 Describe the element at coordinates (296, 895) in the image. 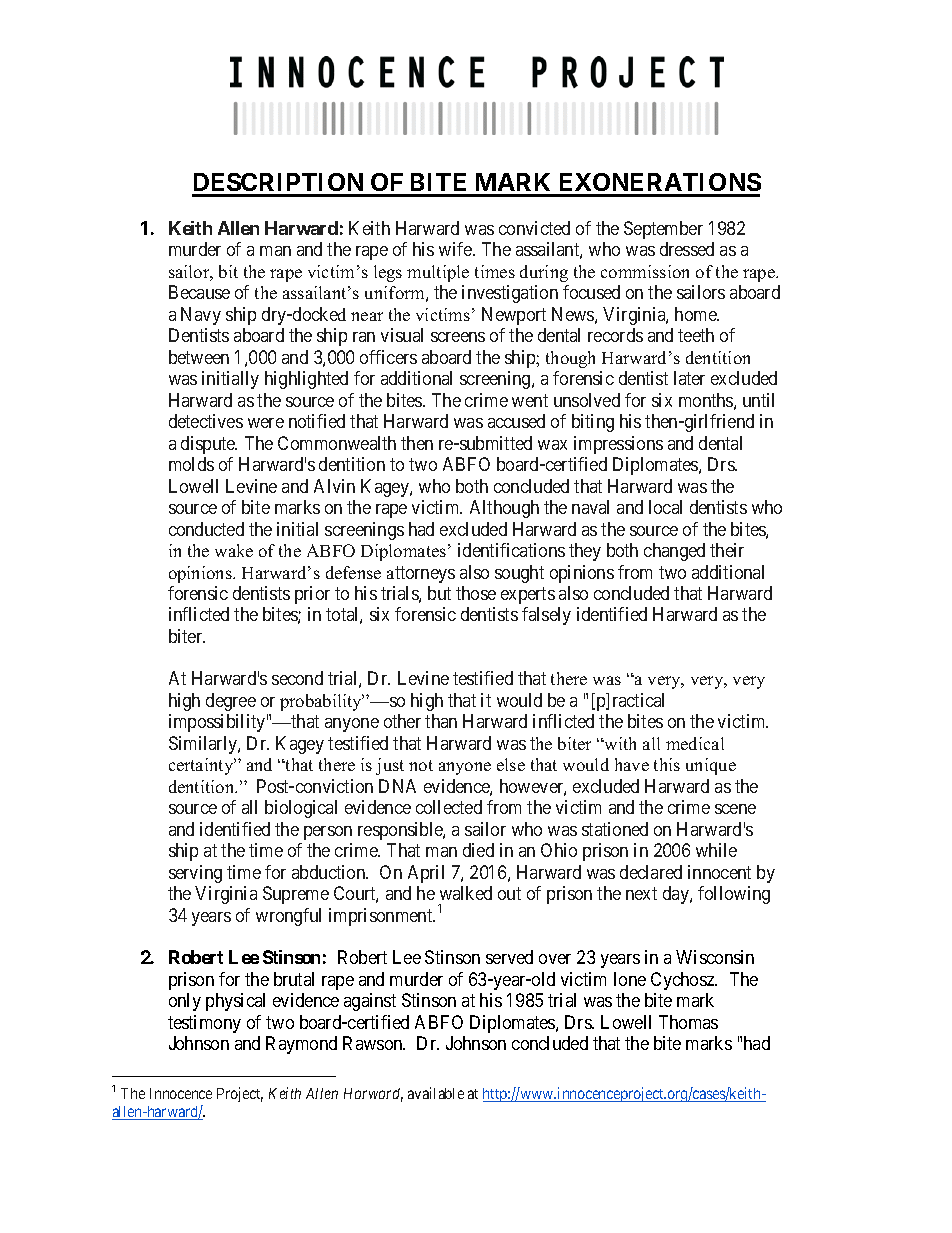

I see `Supreme` at that location.
